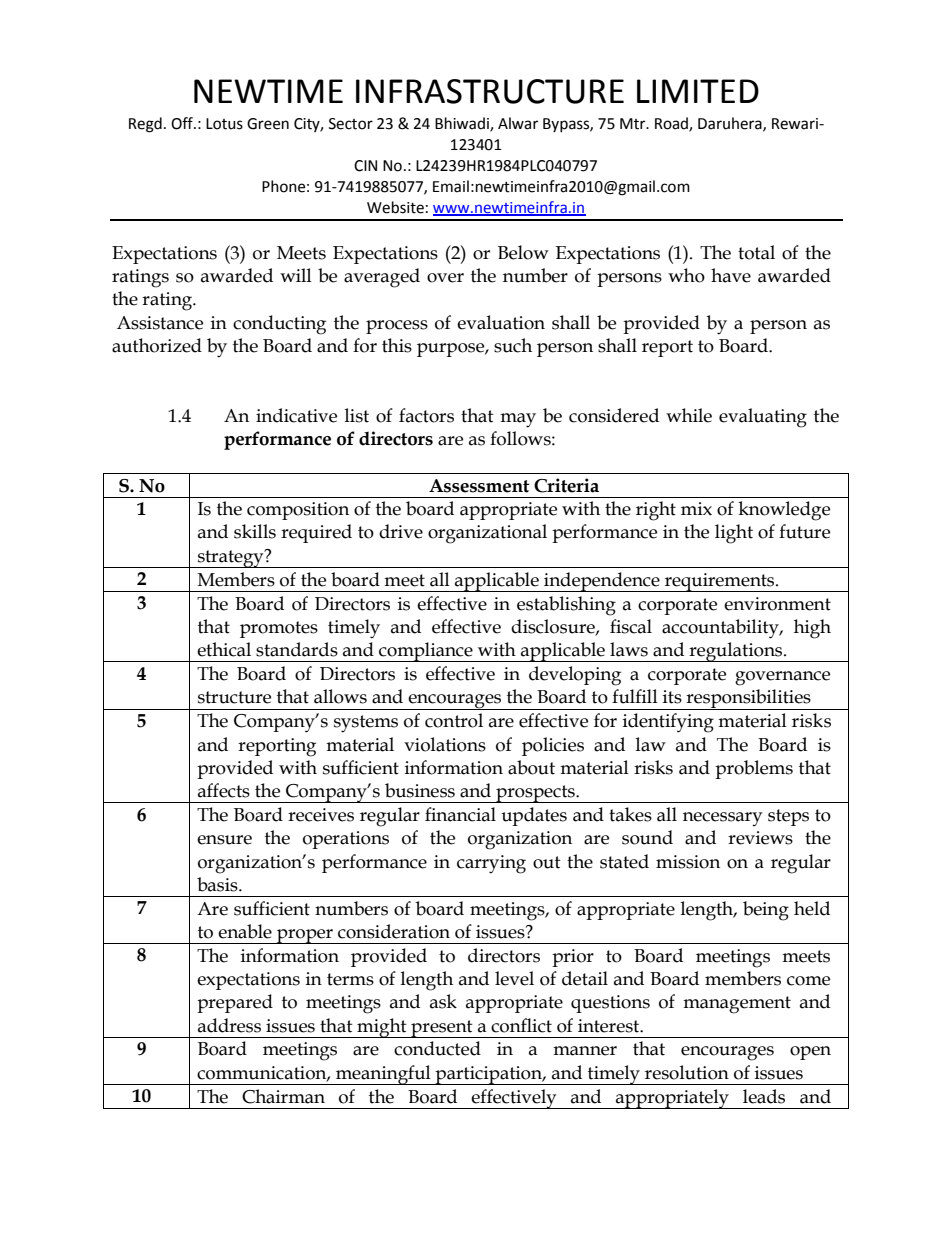 This screenshot has width=952, height=1233. I want to click on requirements, so click(720, 582).
